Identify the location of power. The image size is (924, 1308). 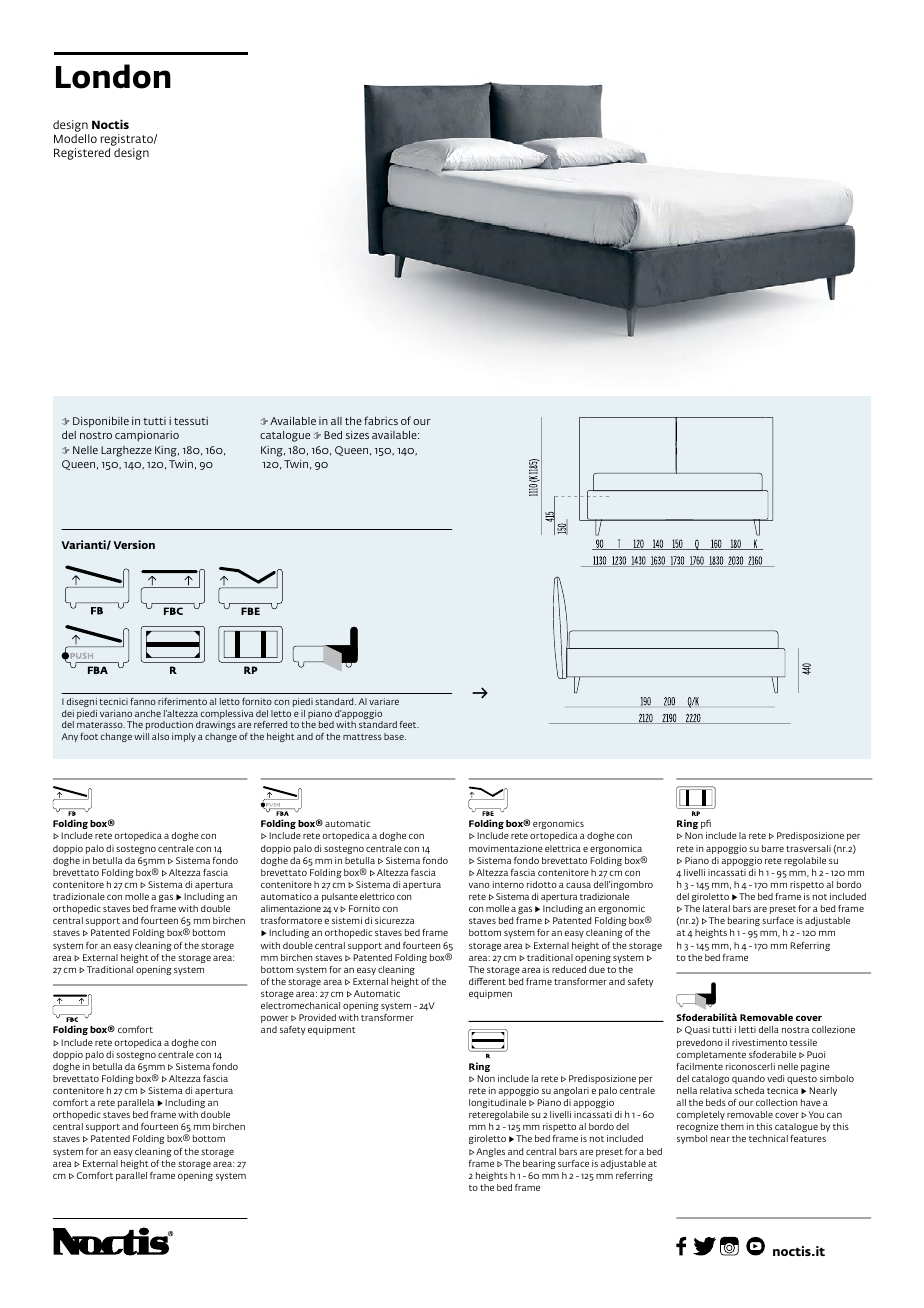
(274, 1019).
